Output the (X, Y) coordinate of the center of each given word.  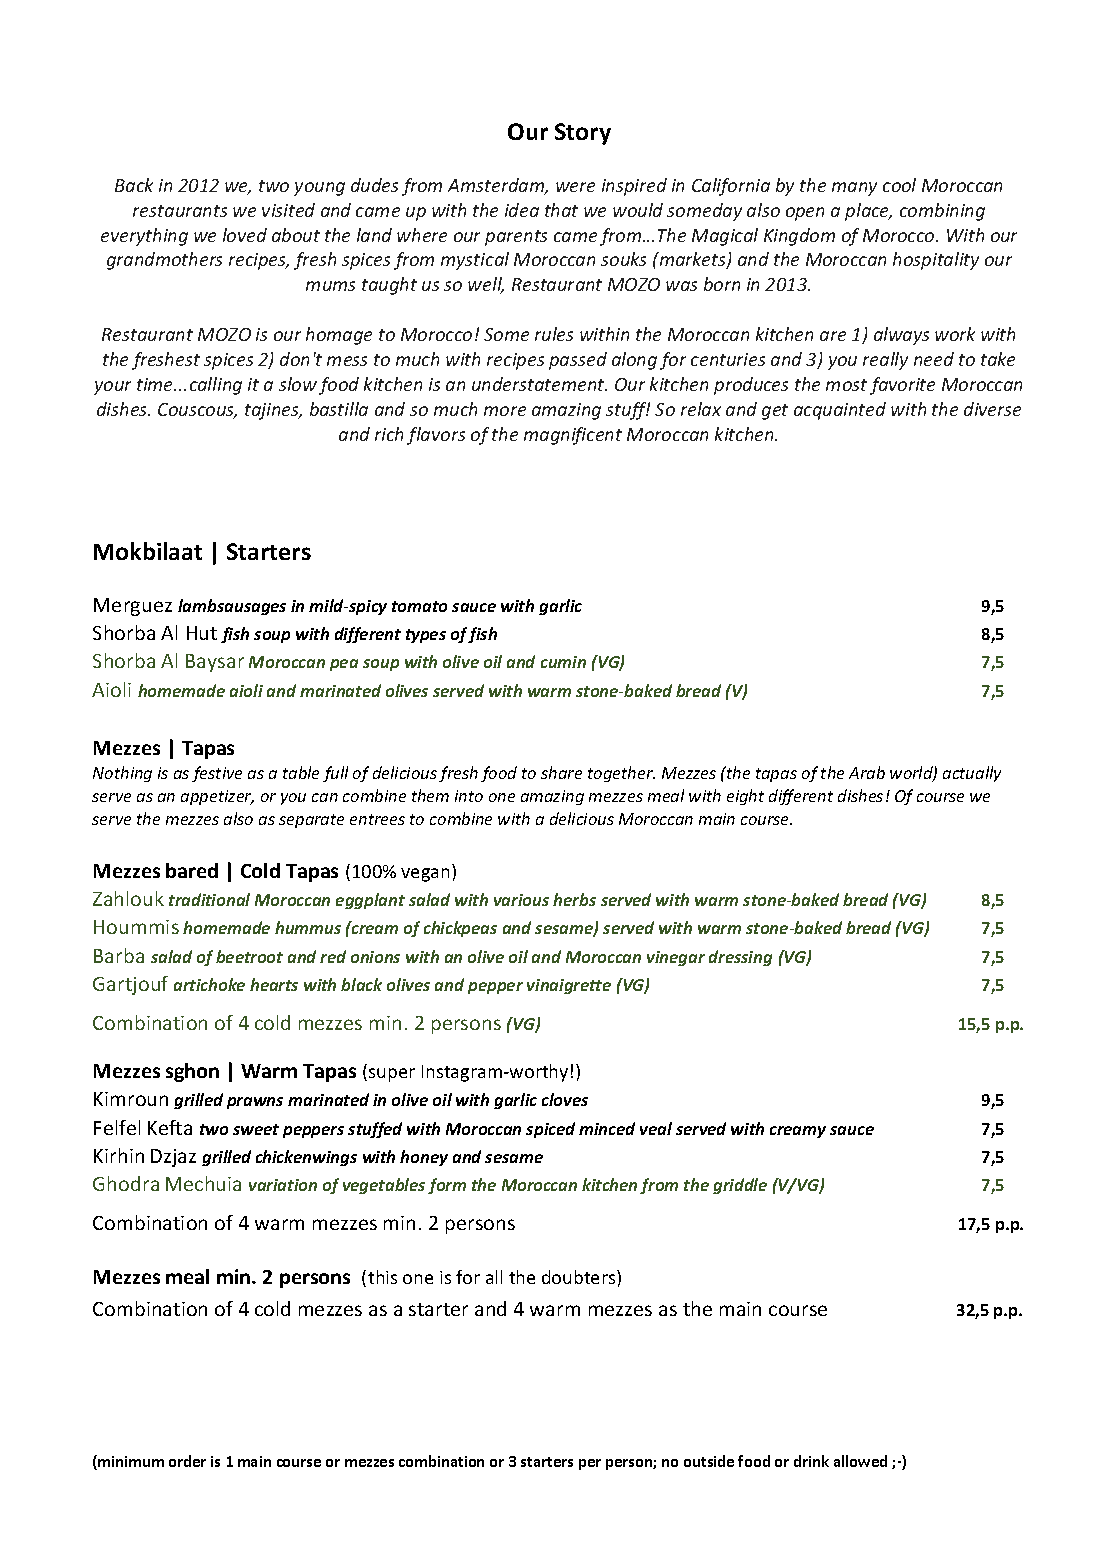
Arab (867, 772)
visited (288, 210)
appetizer (217, 797)
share (561, 772)
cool (899, 185)
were (575, 187)
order (187, 1461)
